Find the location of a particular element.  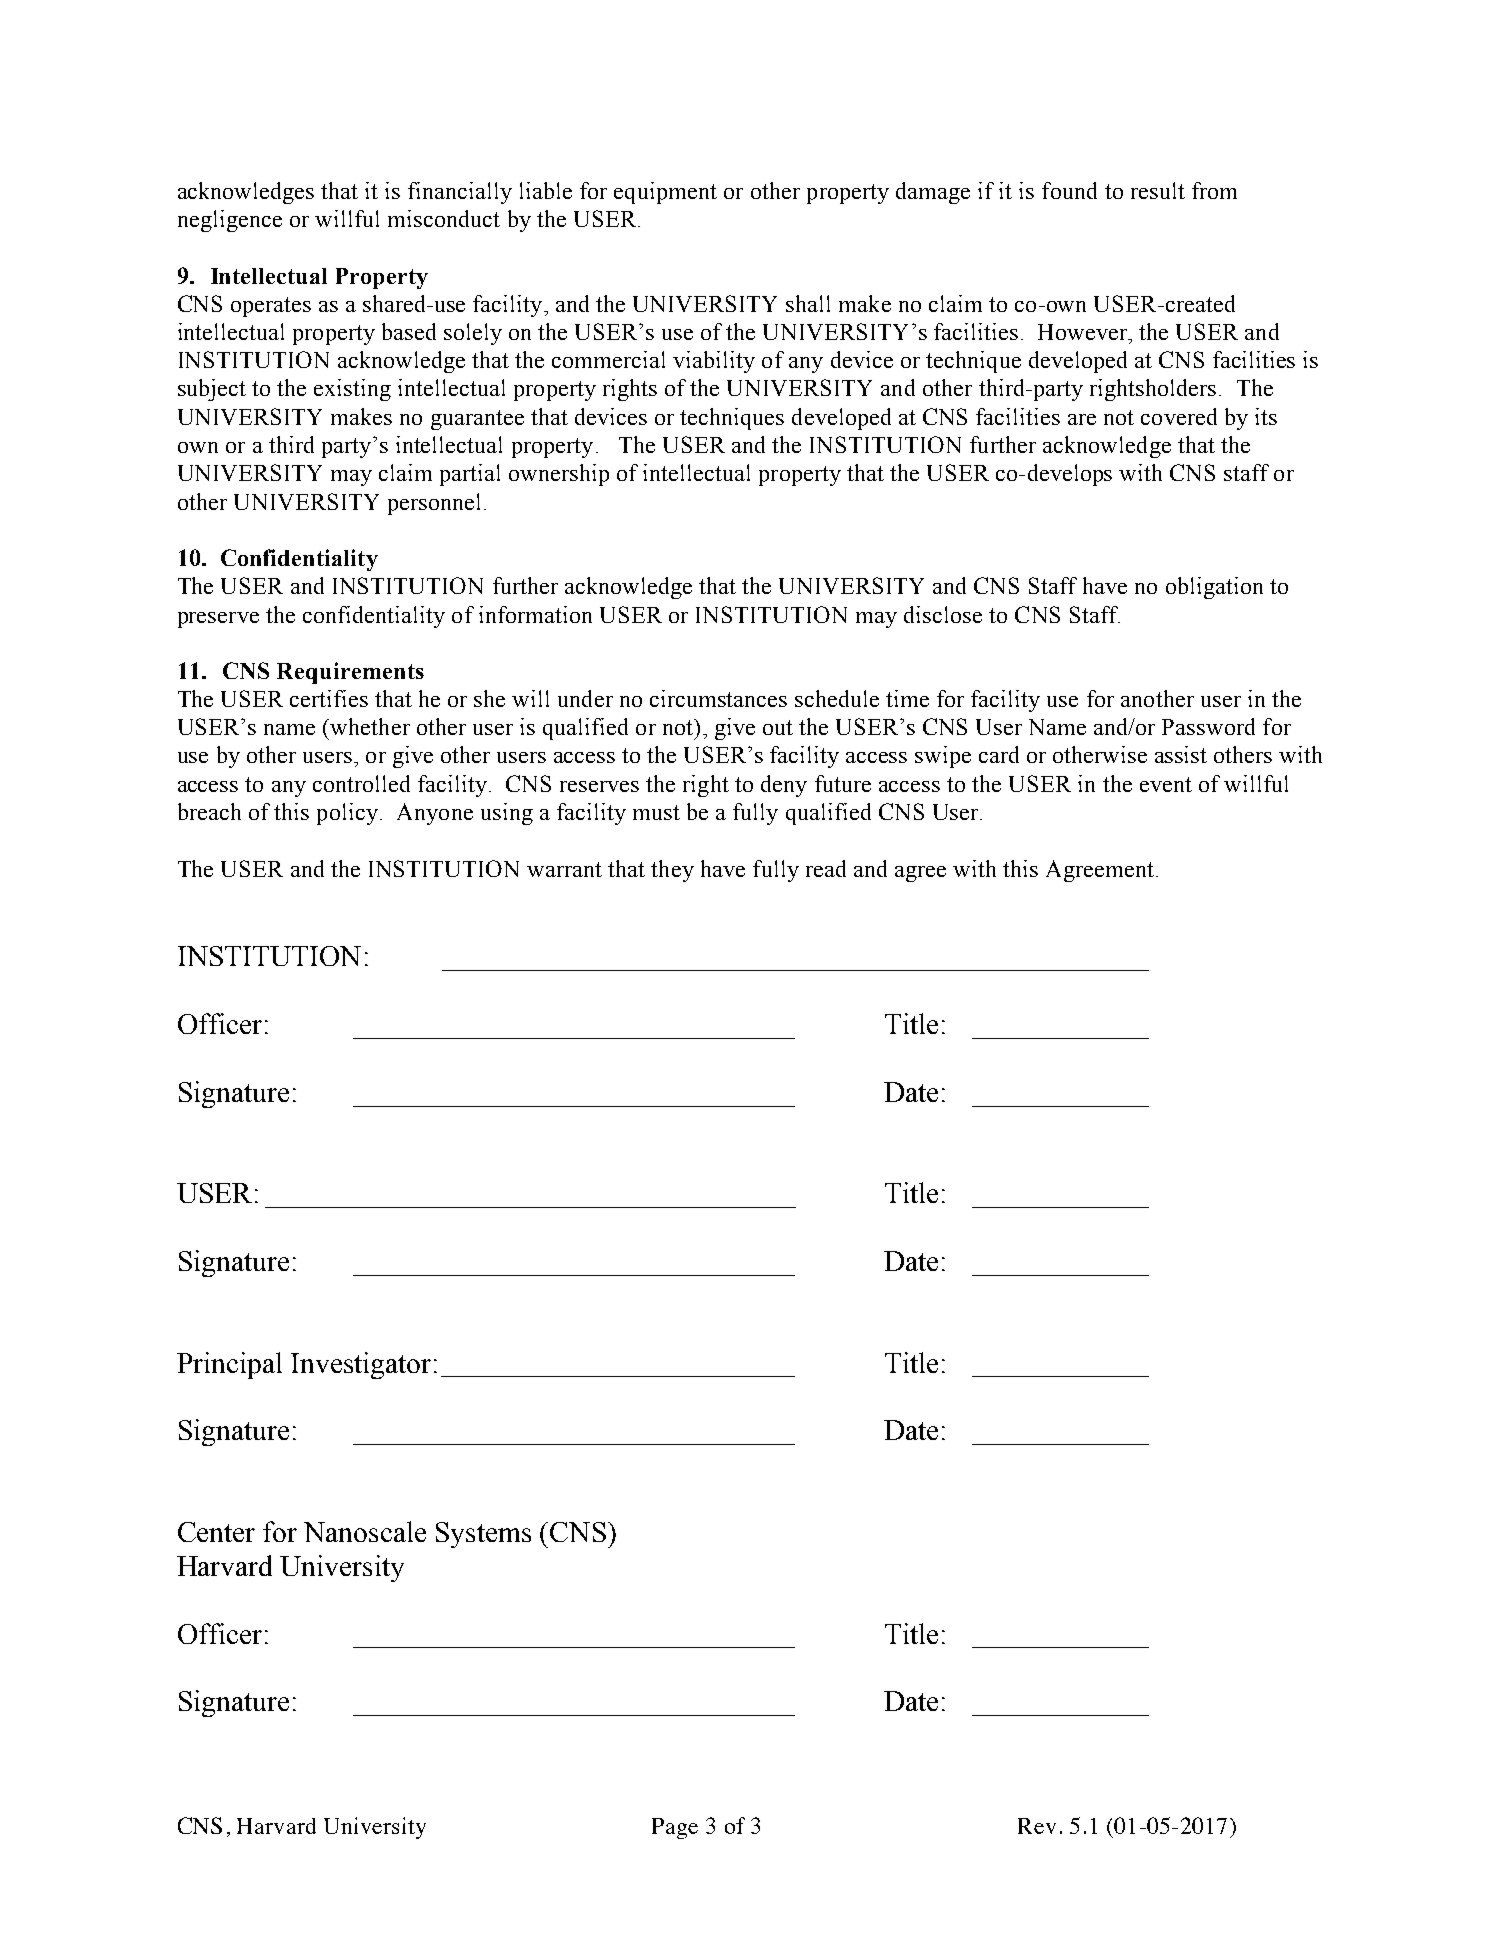

assist is located at coordinates (1181, 754).
